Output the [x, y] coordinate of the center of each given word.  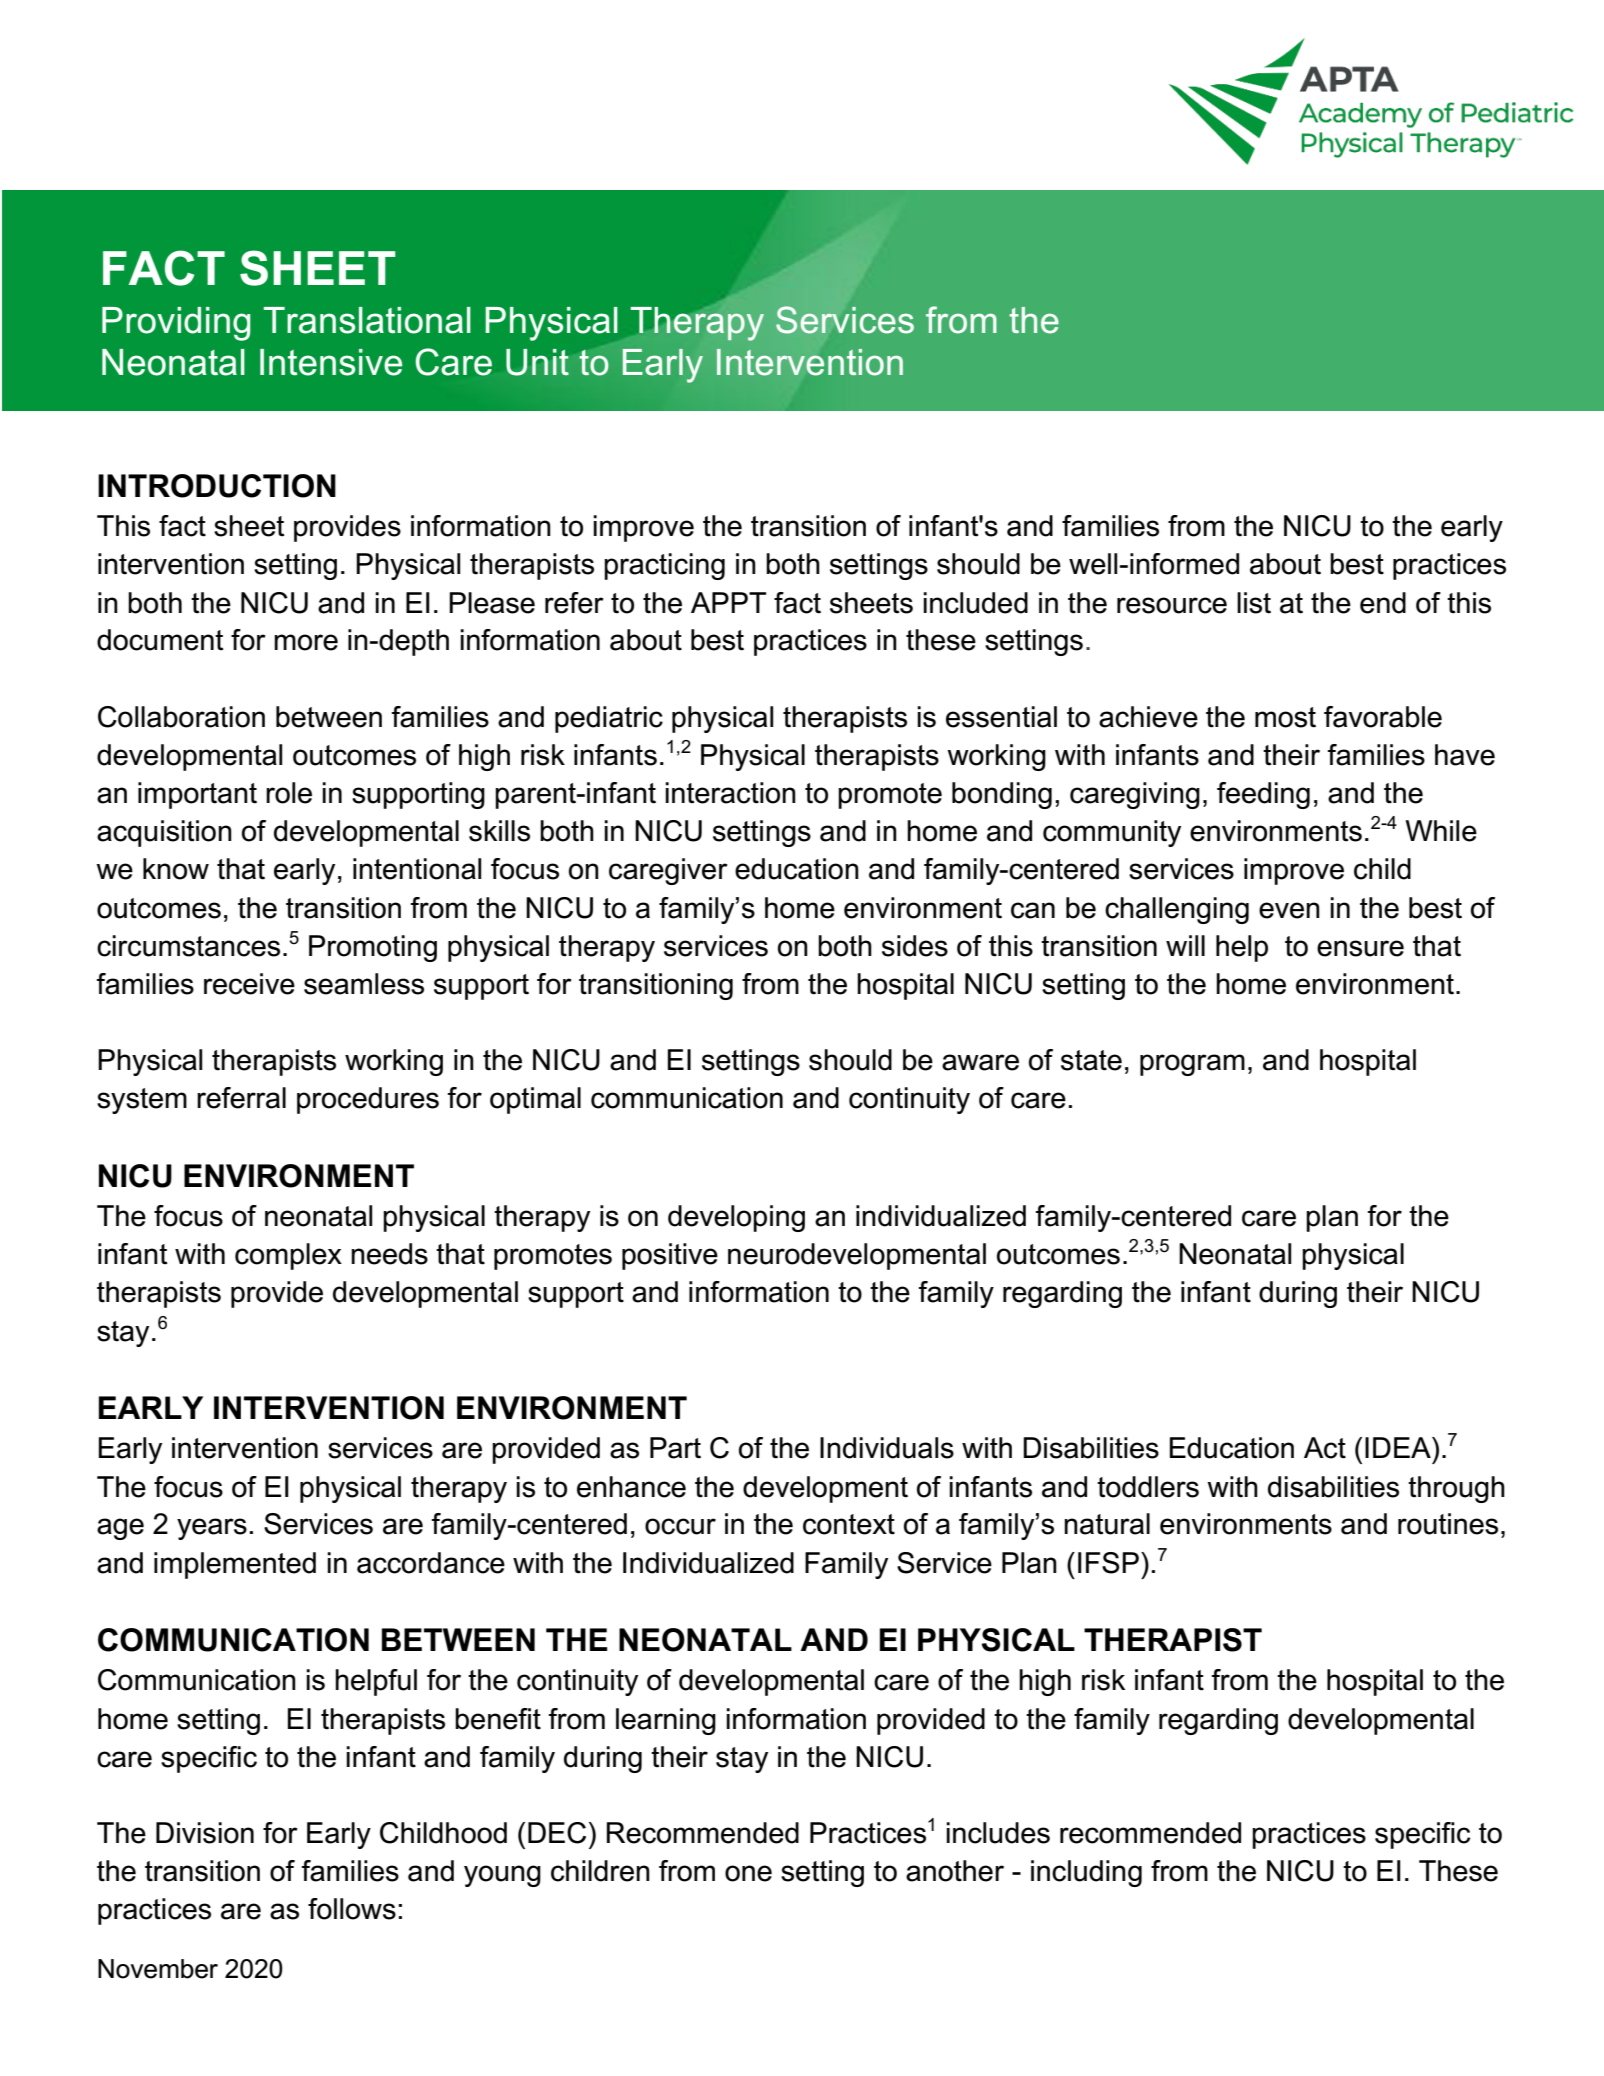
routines [1448, 1524]
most [1285, 717]
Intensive [331, 362]
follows [352, 1909]
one [748, 1873]
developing [736, 1218]
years [212, 1529]
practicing [664, 566]
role [289, 793]
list [1254, 603]
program [1192, 1065]
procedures [368, 1100]
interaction [730, 793]
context [849, 1524]
